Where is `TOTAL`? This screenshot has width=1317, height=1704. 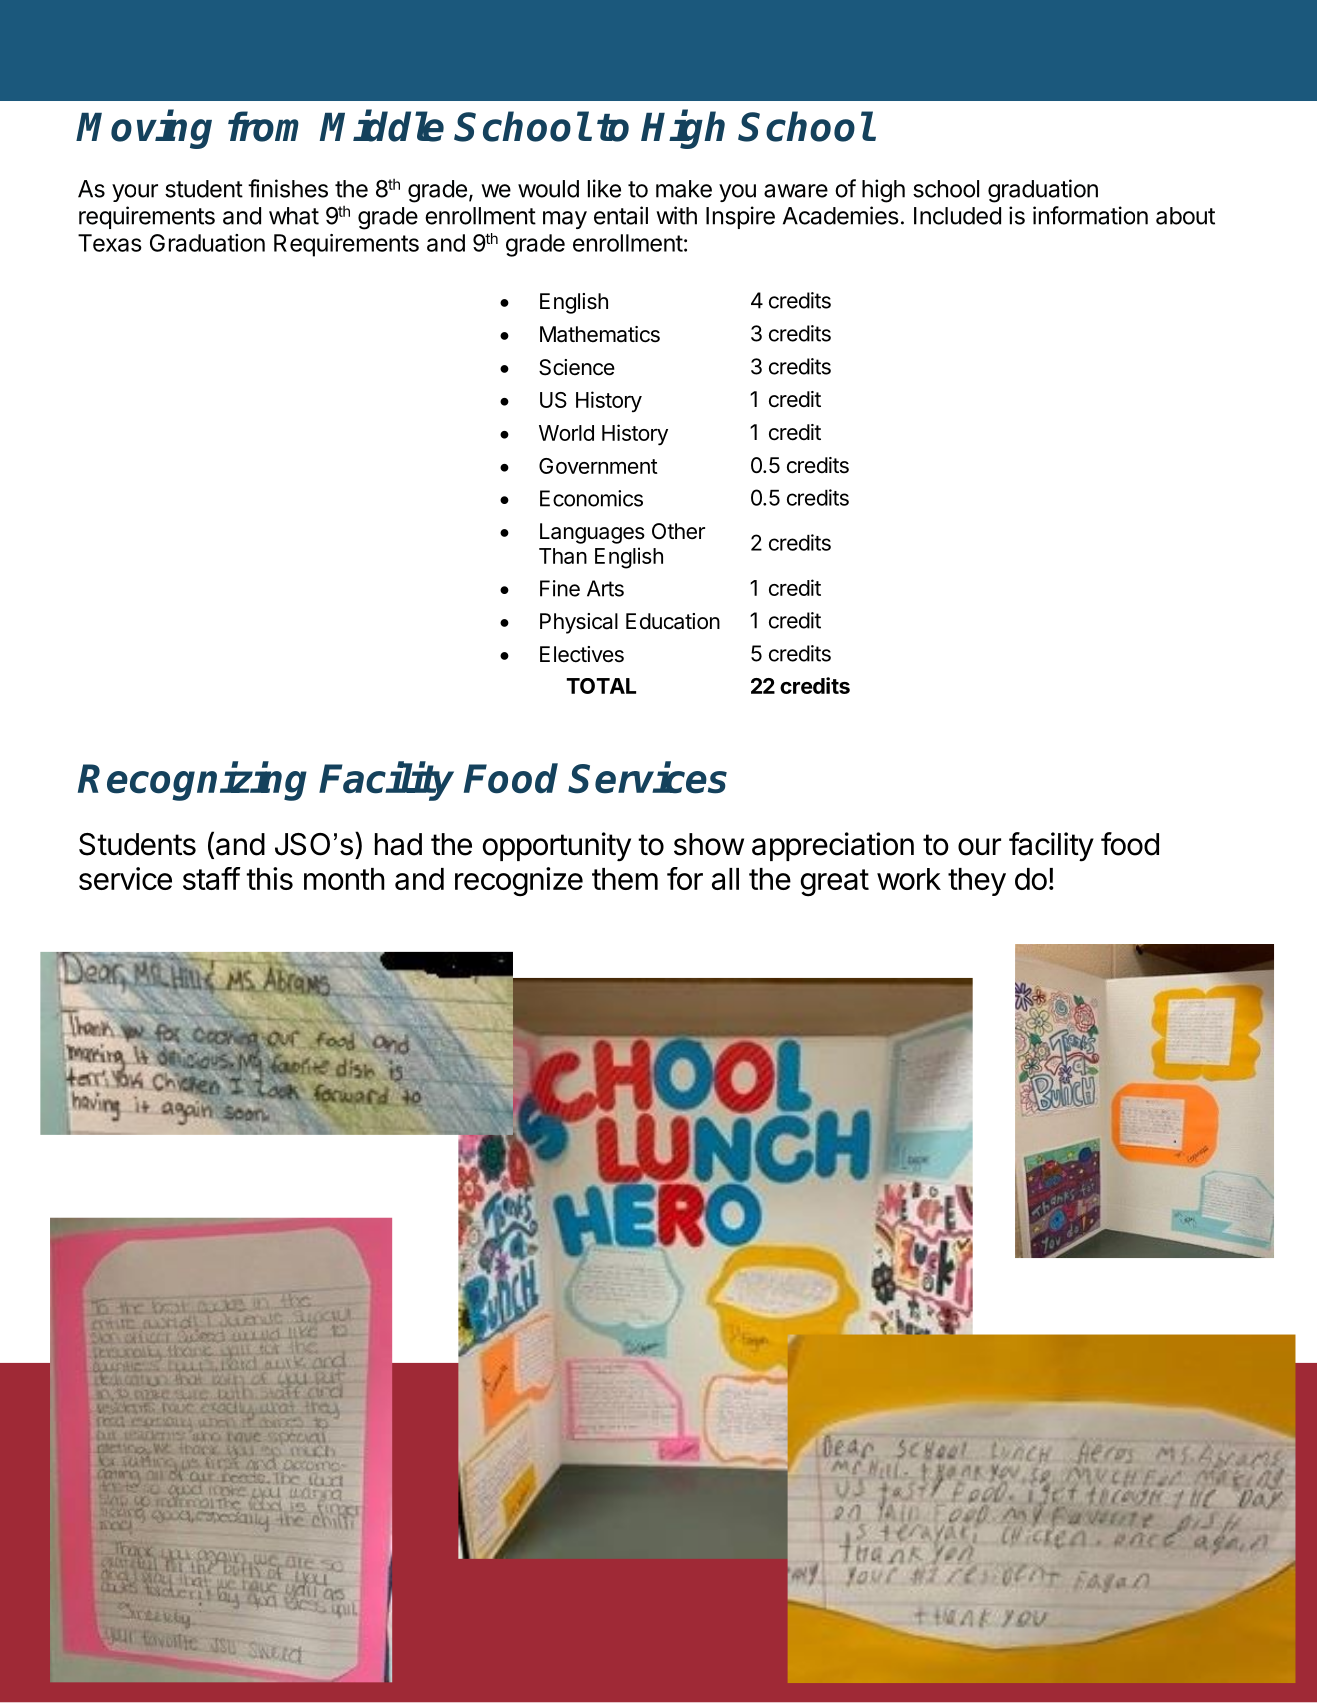 TOTAL is located at coordinates (601, 686).
